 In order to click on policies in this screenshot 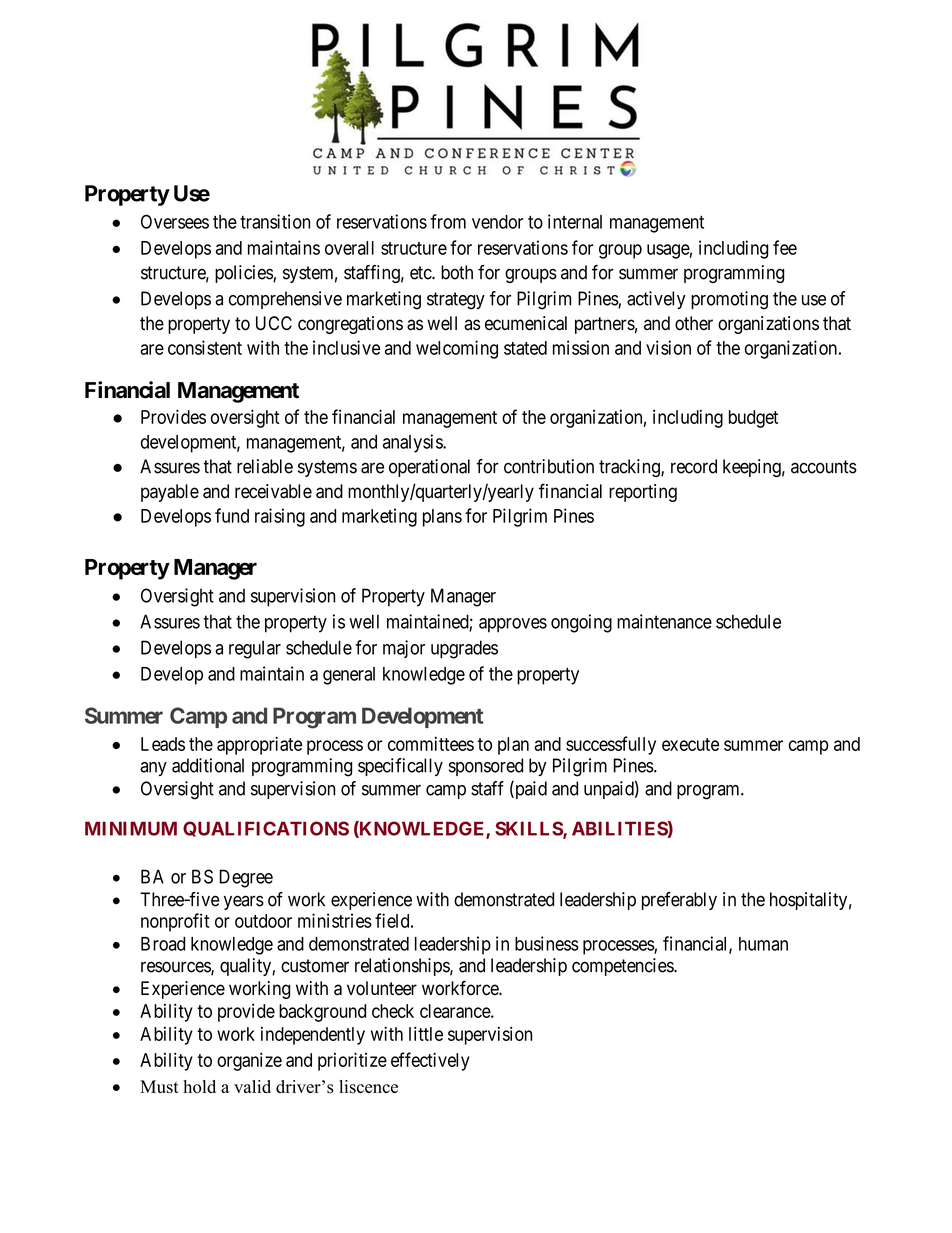, I will do `click(244, 274)`.
